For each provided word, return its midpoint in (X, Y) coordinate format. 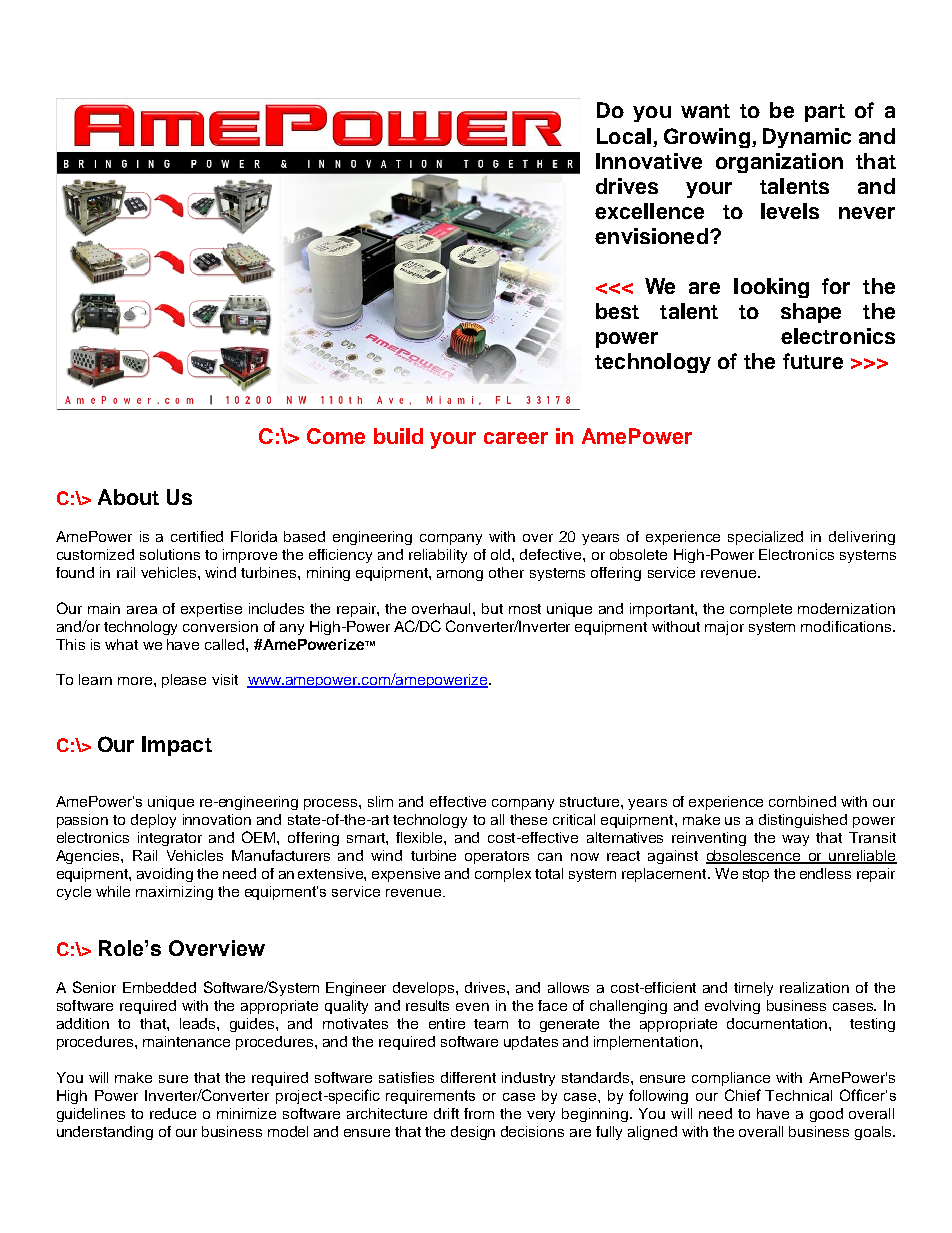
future (813, 361)
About (128, 497)
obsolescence (754, 857)
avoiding (165, 875)
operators (497, 857)
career (516, 438)
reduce (173, 1113)
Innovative (649, 161)
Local (624, 136)
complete (761, 610)
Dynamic (807, 138)
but (492, 608)
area (142, 610)
